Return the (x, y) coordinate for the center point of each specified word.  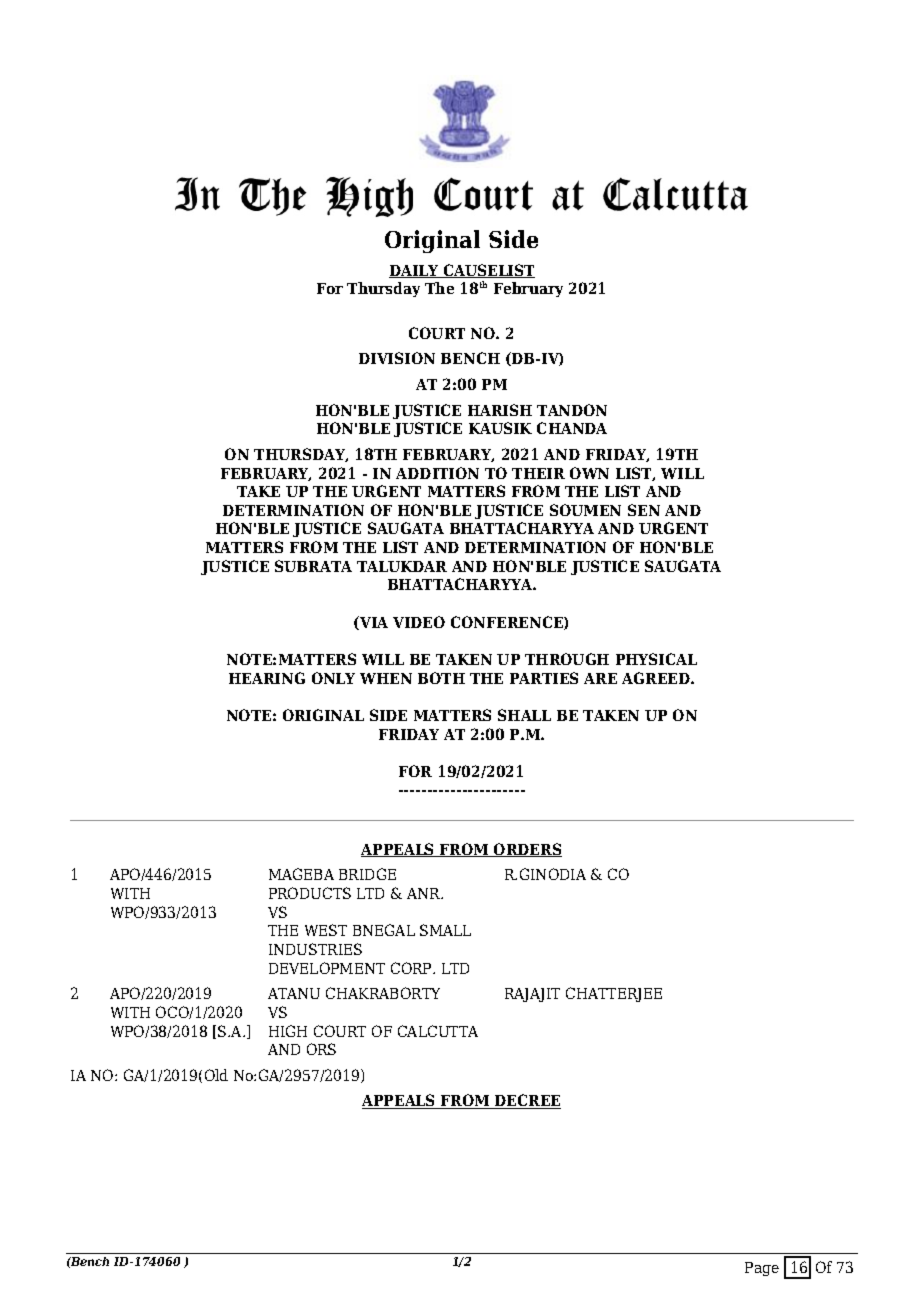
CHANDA (572, 428)
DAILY (415, 271)
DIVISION (397, 358)
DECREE (527, 1101)
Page (762, 1269)
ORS (321, 1049)
